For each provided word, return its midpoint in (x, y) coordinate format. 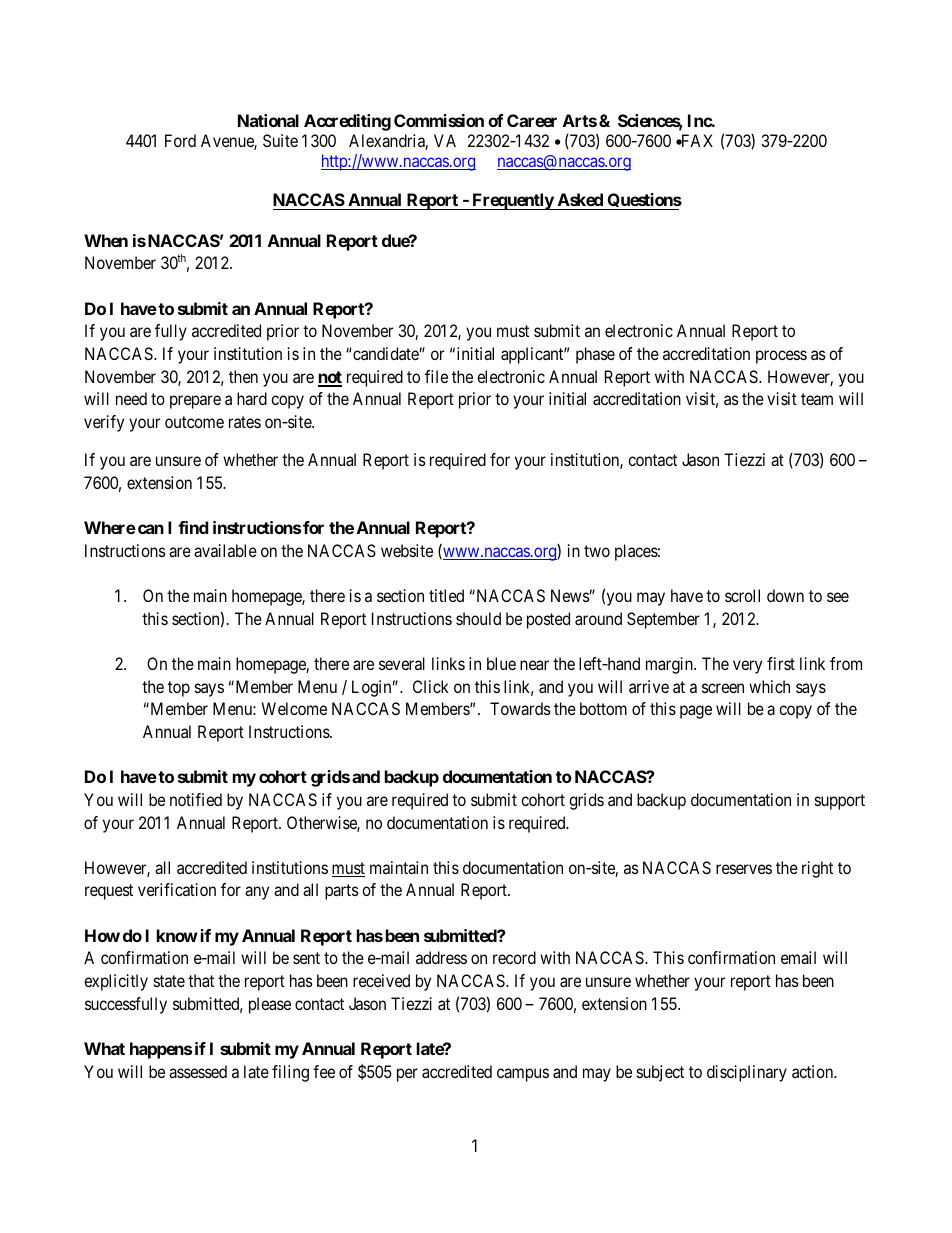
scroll (742, 595)
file (436, 376)
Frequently (512, 201)
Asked (580, 199)
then (243, 376)
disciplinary (747, 1073)
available (225, 550)
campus (523, 1075)
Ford (180, 140)
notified (196, 799)
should (478, 618)
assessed (198, 1071)
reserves (744, 869)
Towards (520, 708)
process (781, 357)
